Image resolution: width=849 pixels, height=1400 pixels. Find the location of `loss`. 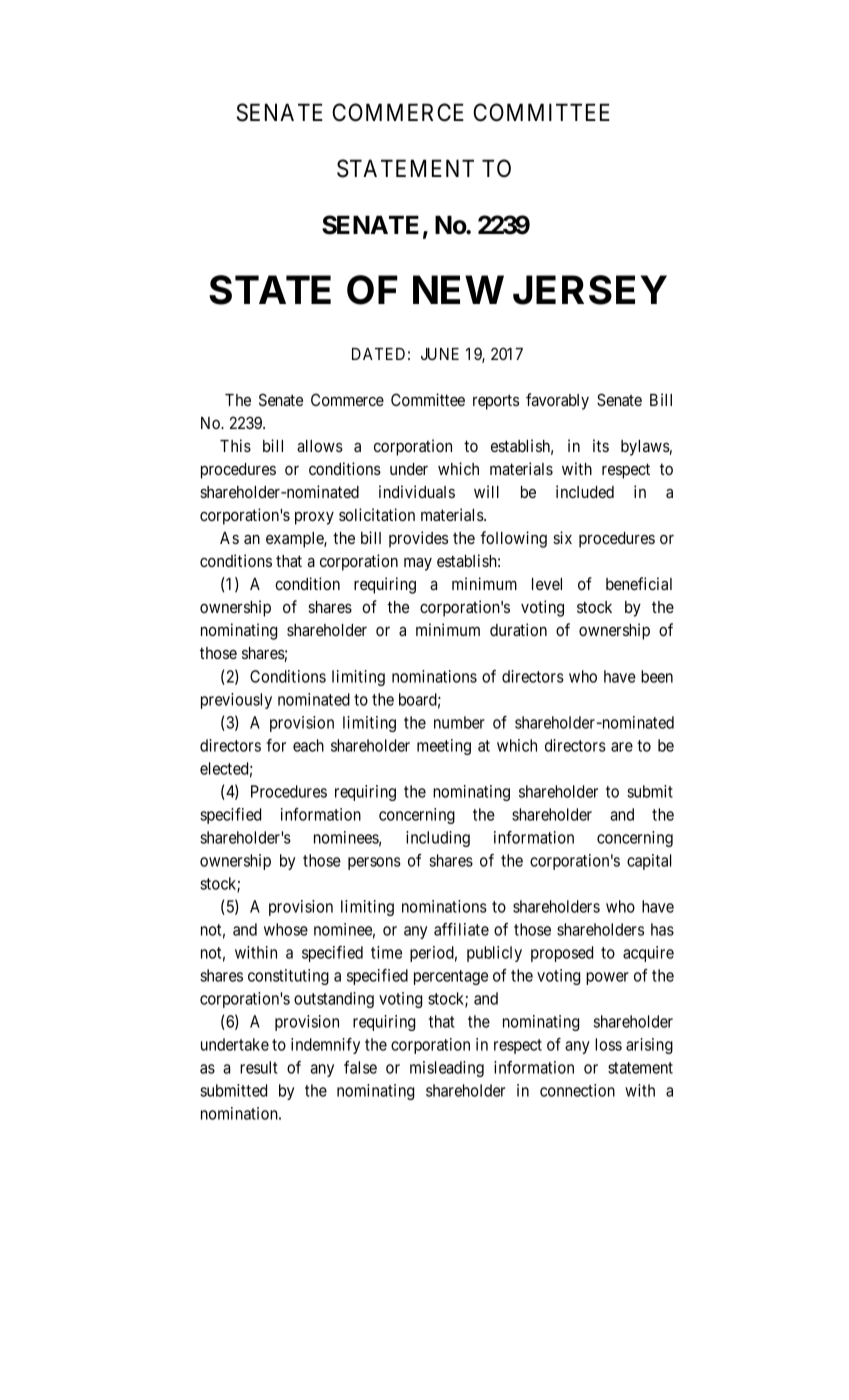

loss is located at coordinates (608, 1044).
